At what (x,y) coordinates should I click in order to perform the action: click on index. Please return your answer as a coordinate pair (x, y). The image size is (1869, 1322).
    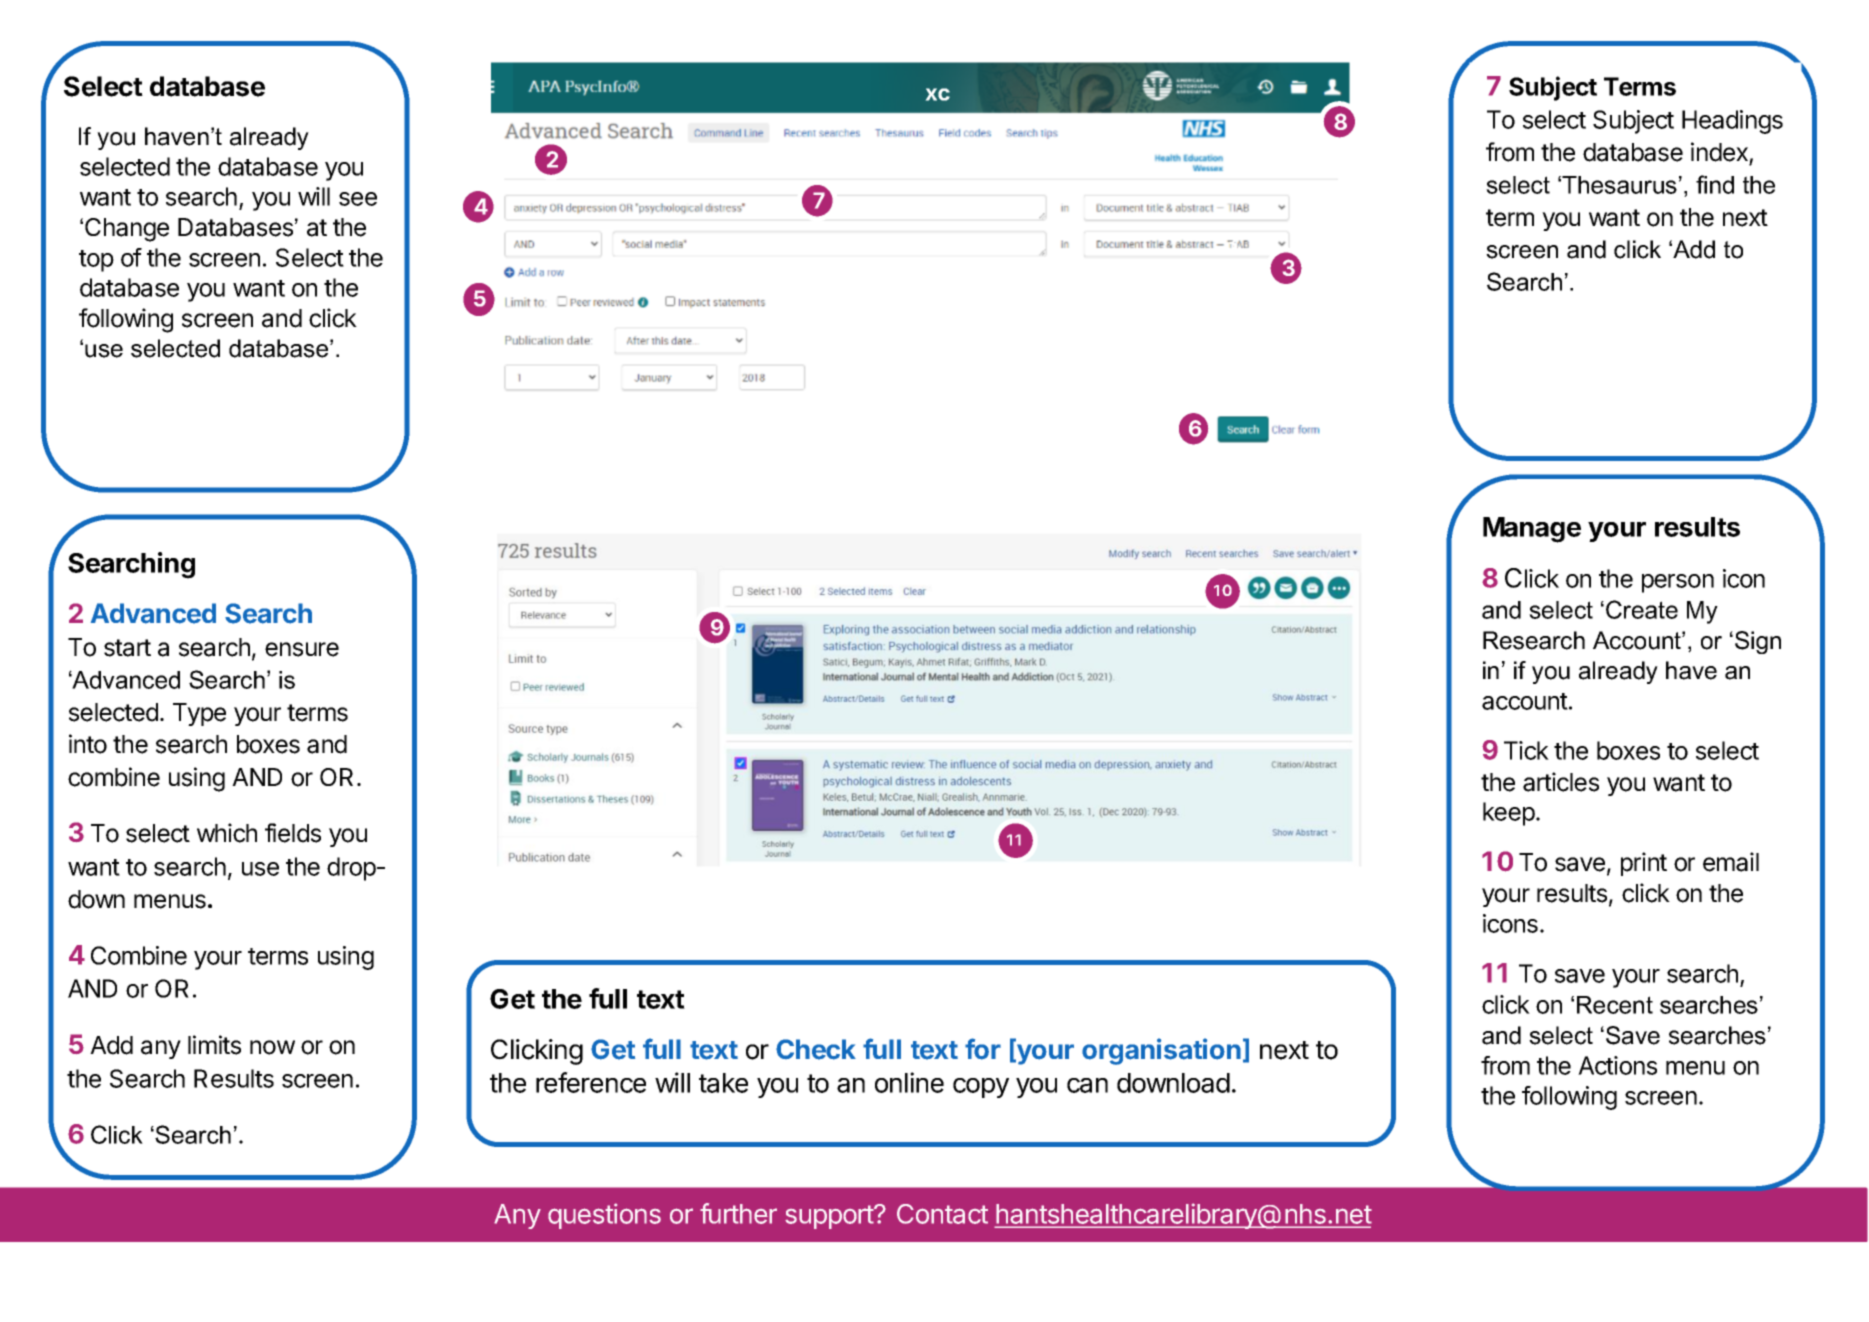
    Looking at the image, I should click on (1719, 152).
